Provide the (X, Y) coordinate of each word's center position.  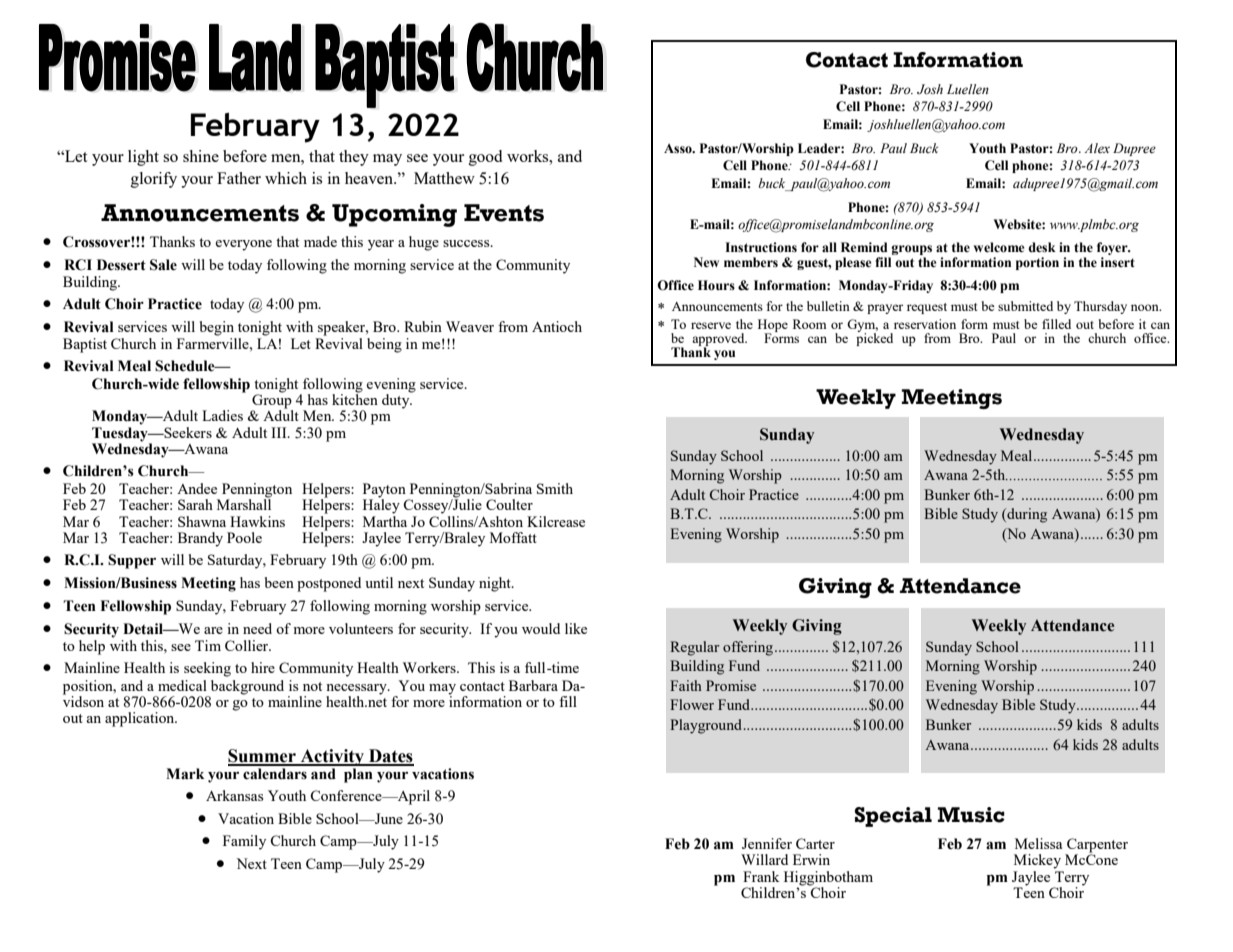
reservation (925, 324)
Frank (761, 876)
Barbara (533, 685)
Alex (1097, 148)
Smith (555, 488)
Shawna (202, 521)
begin (217, 328)
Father (239, 178)
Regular (695, 648)
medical (182, 685)
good (485, 158)
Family (244, 842)
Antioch (557, 326)
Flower (692, 704)
